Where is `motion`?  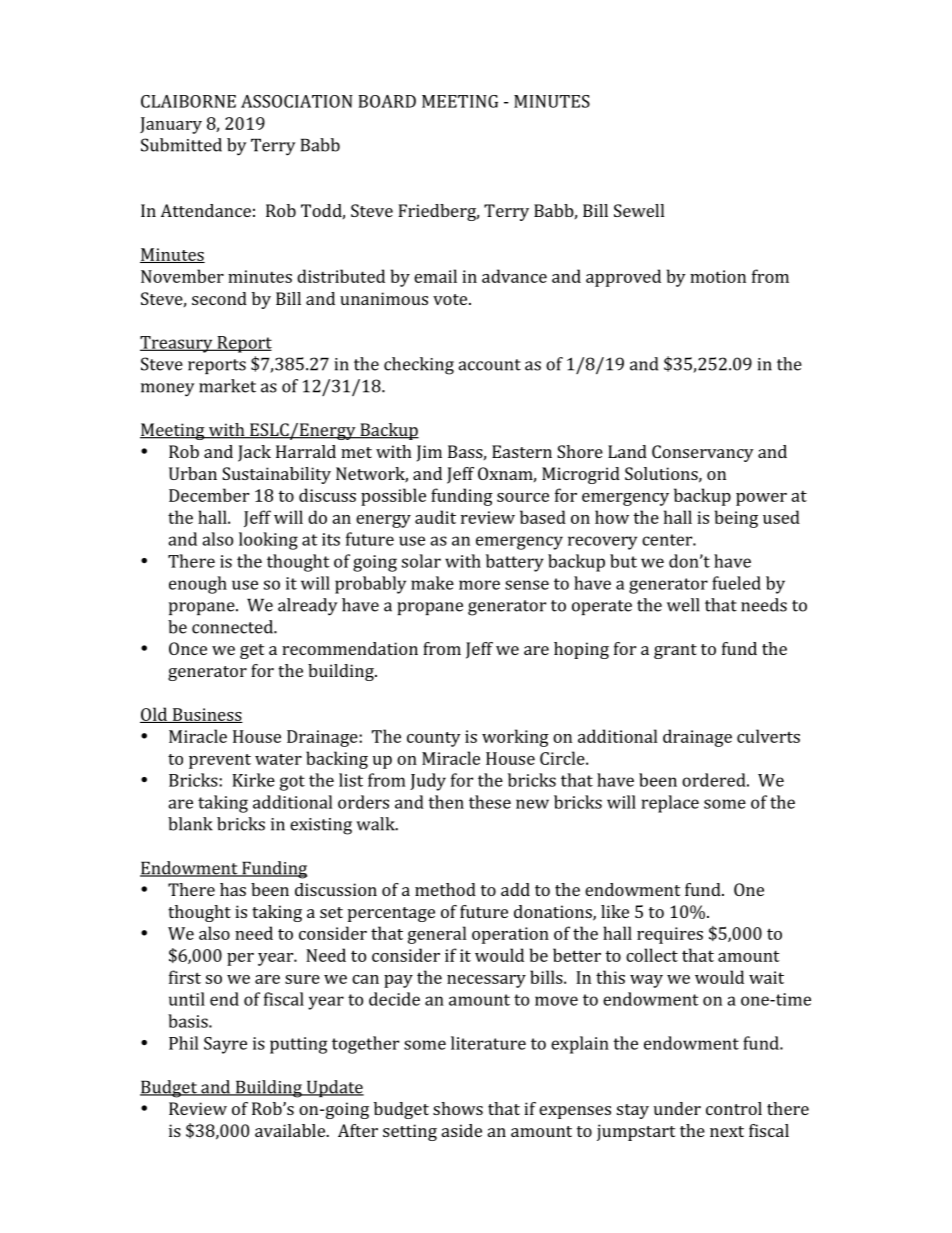 motion is located at coordinates (718, 276).
